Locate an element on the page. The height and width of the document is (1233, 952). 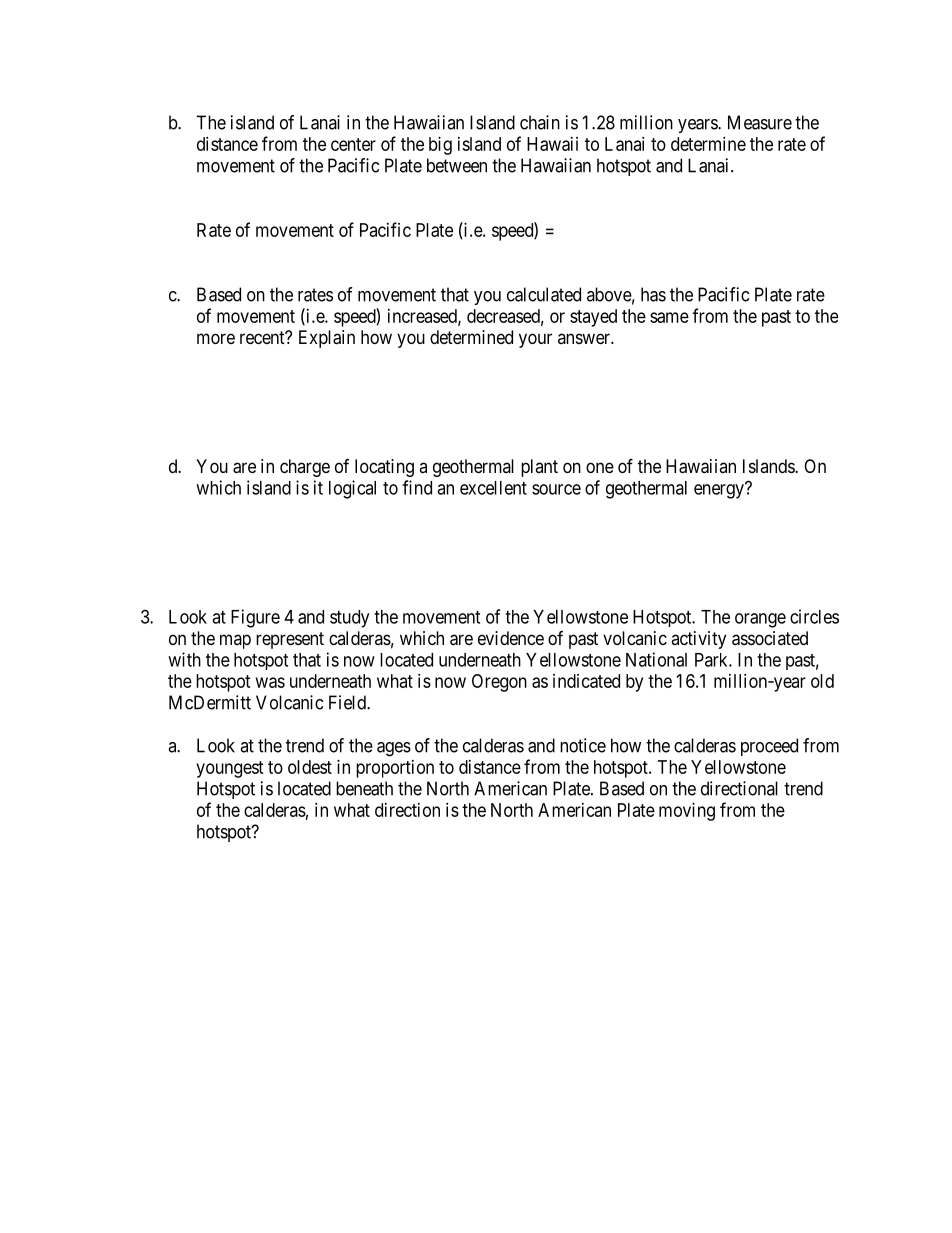
center is located at coordinates (353, 144).
